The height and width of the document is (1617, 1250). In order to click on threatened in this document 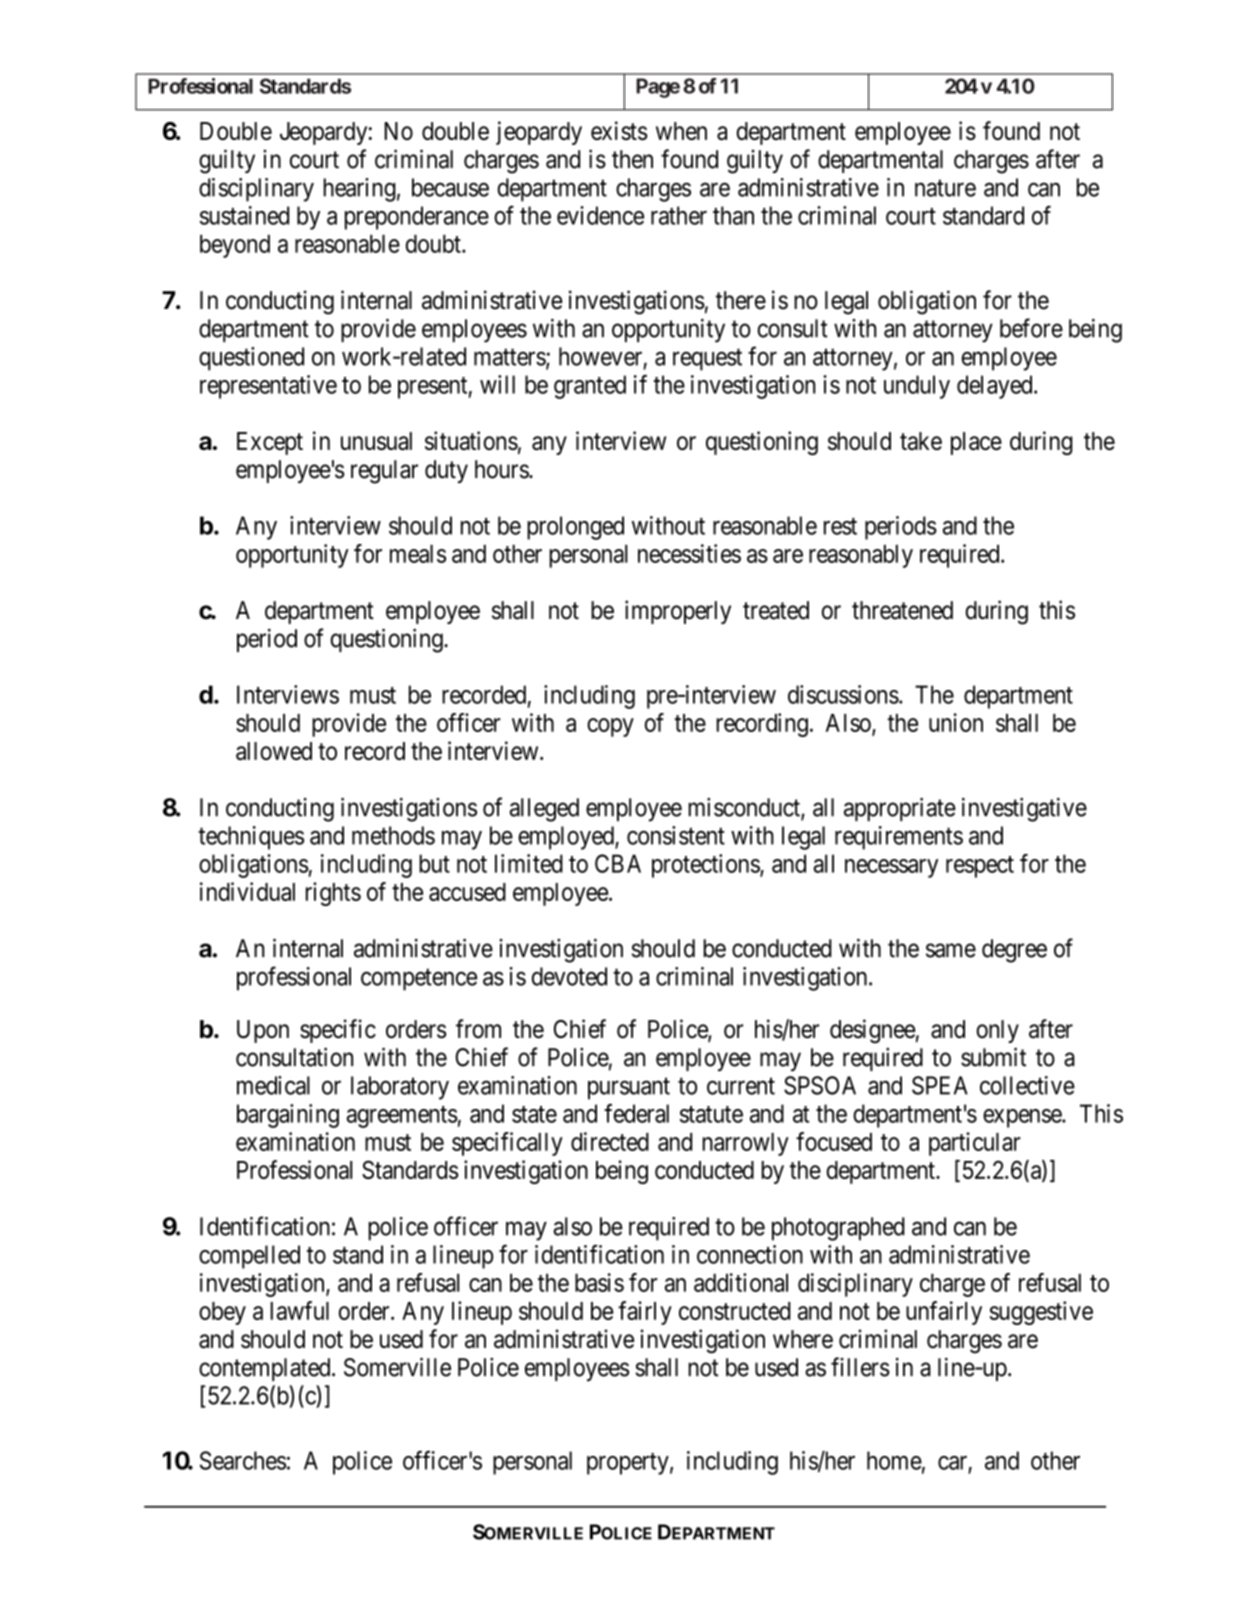, I will do `click(902, 610)`.
